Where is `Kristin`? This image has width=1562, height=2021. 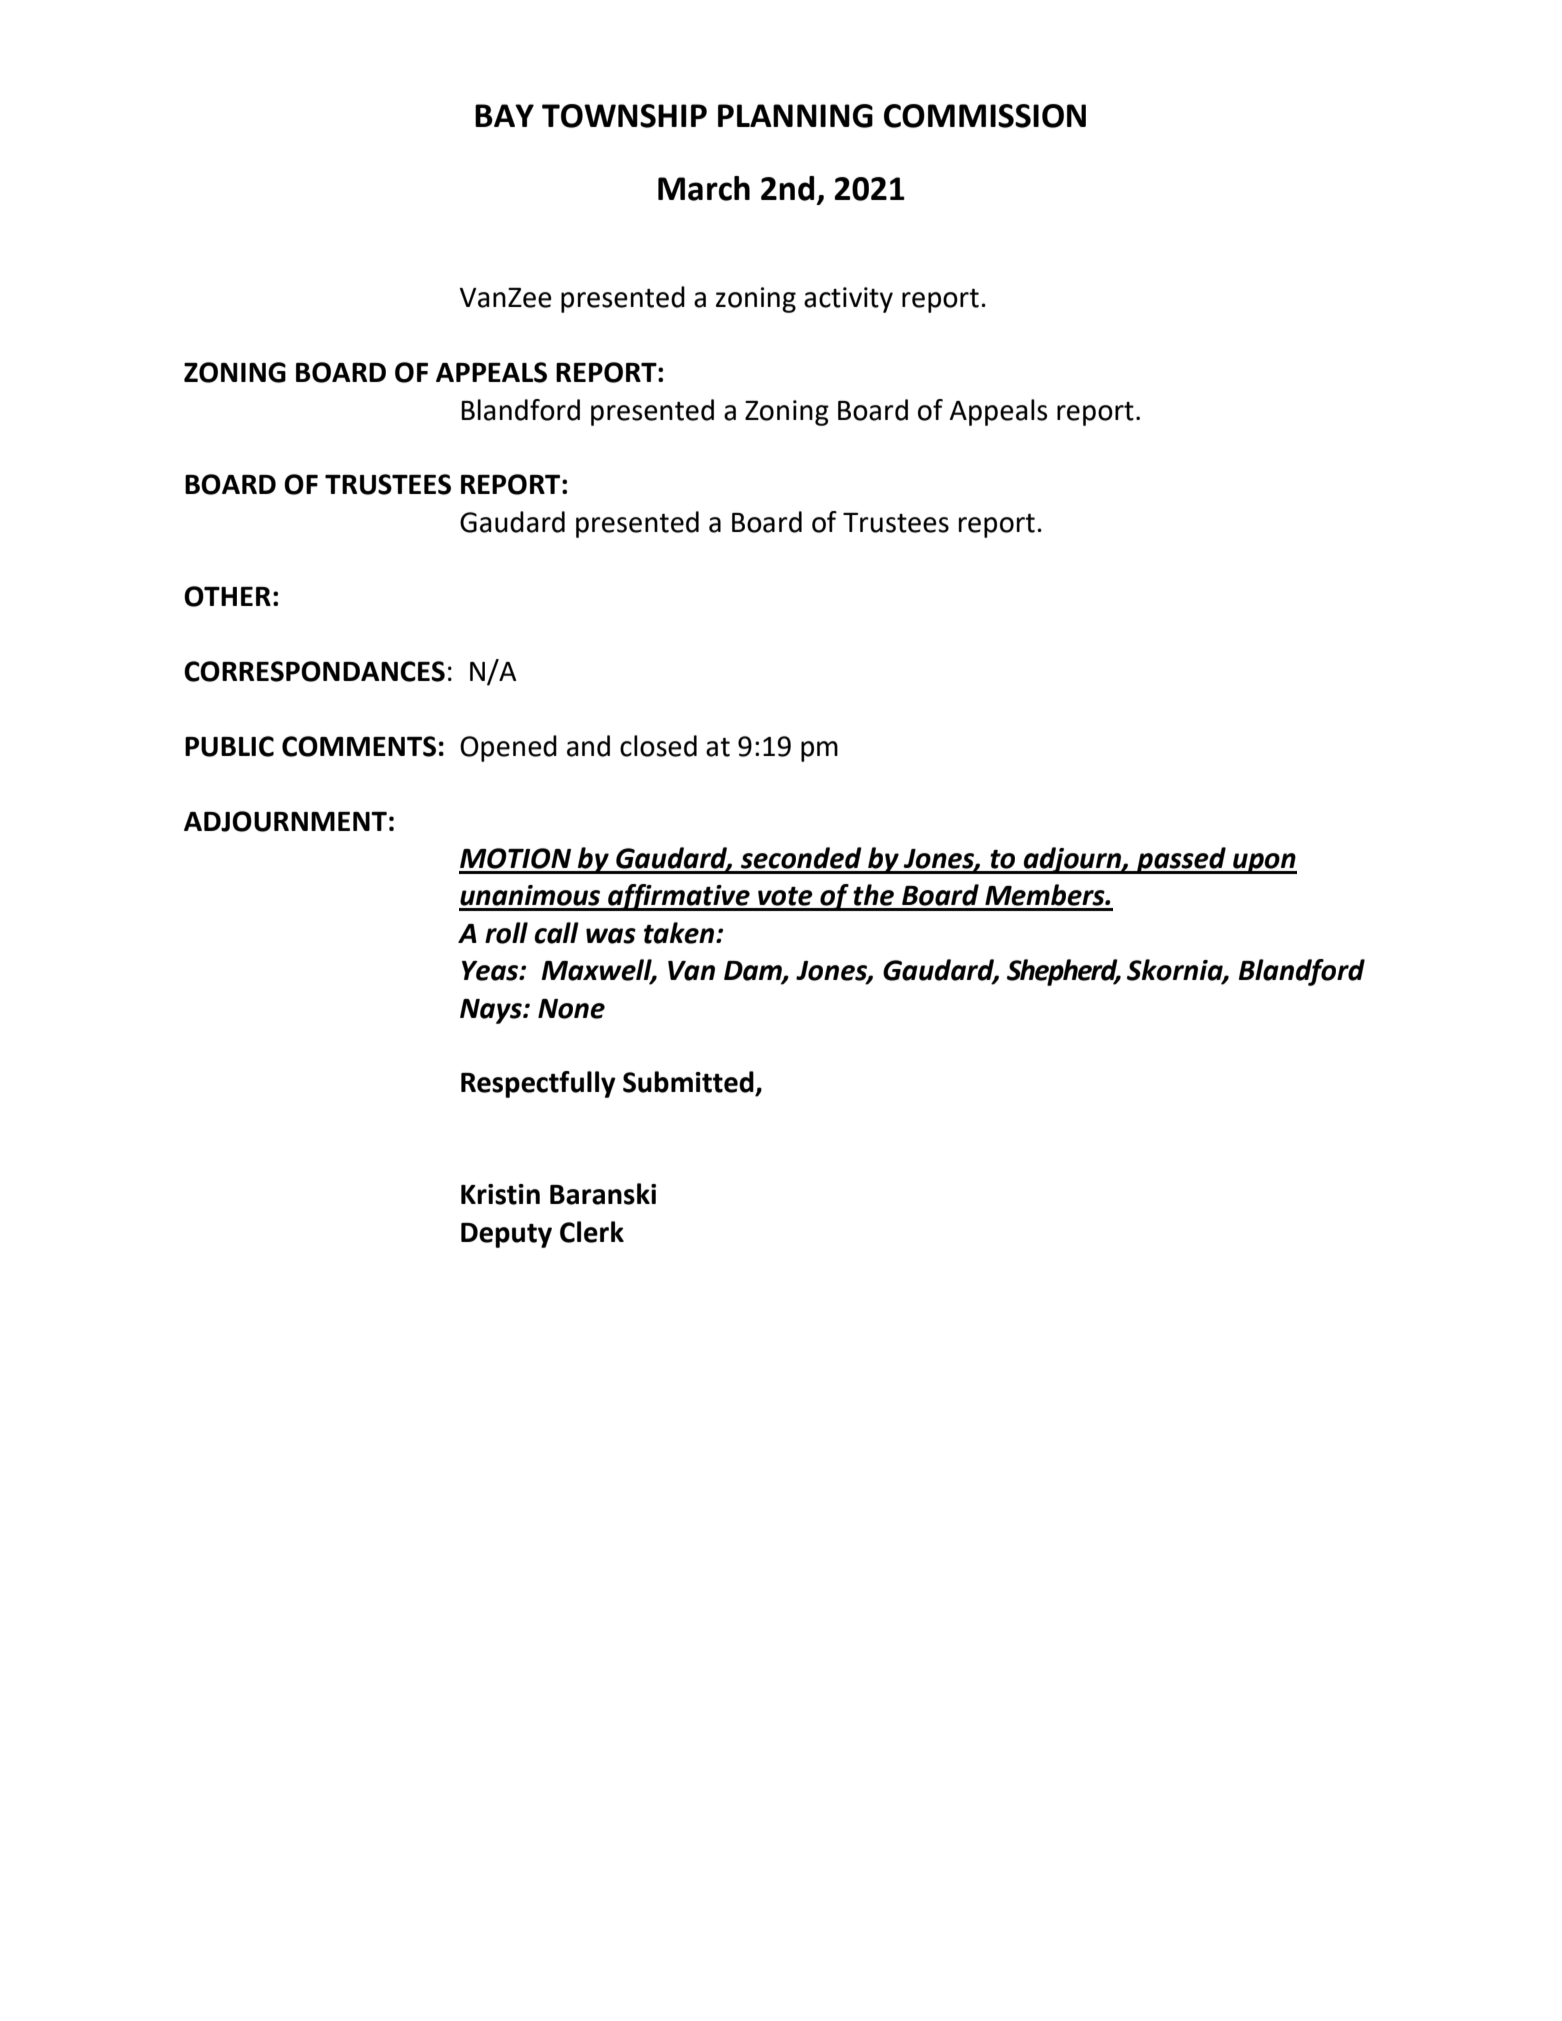
Kristin is located at coordinates (500, 1194).
